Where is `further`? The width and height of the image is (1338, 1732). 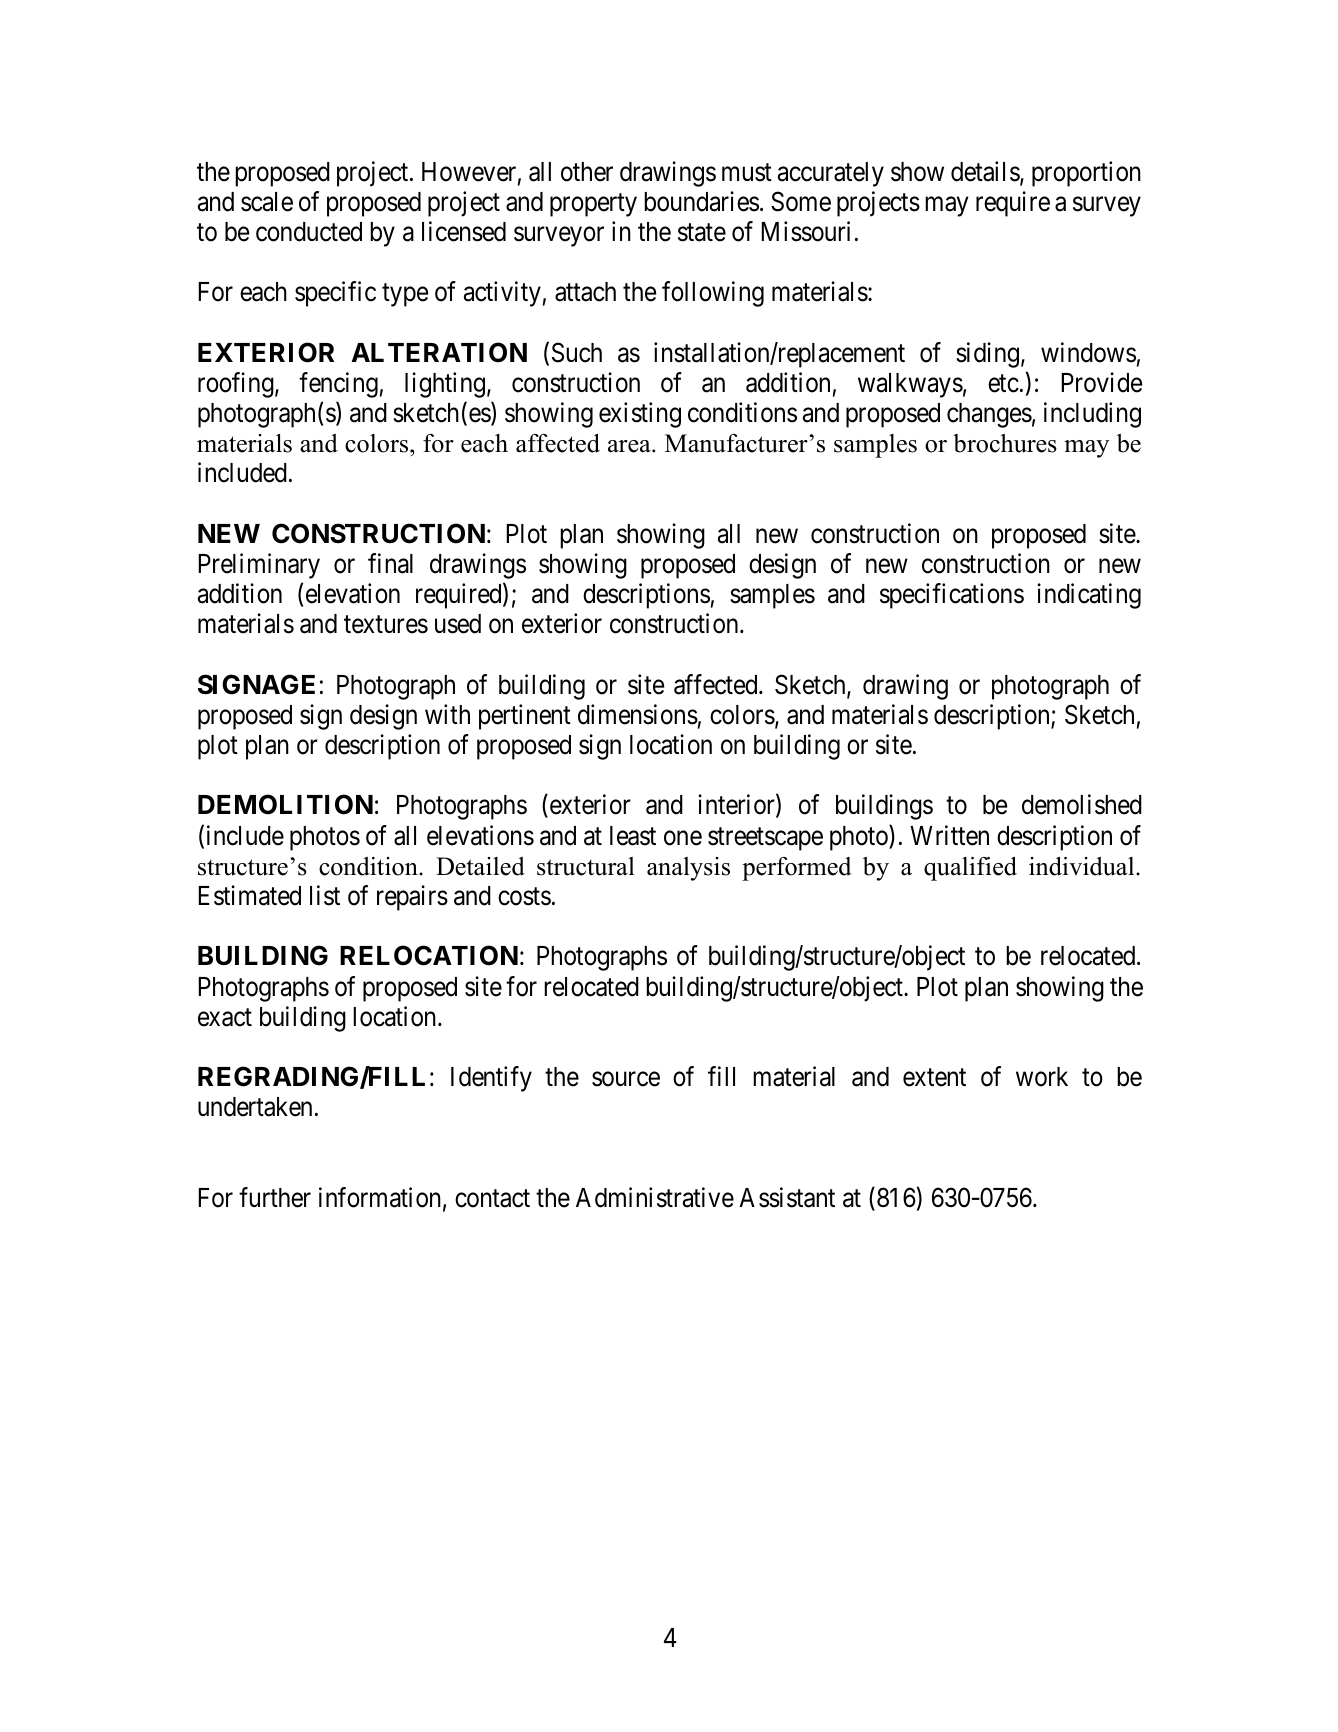 further is located at coordinates (275, 1197).
